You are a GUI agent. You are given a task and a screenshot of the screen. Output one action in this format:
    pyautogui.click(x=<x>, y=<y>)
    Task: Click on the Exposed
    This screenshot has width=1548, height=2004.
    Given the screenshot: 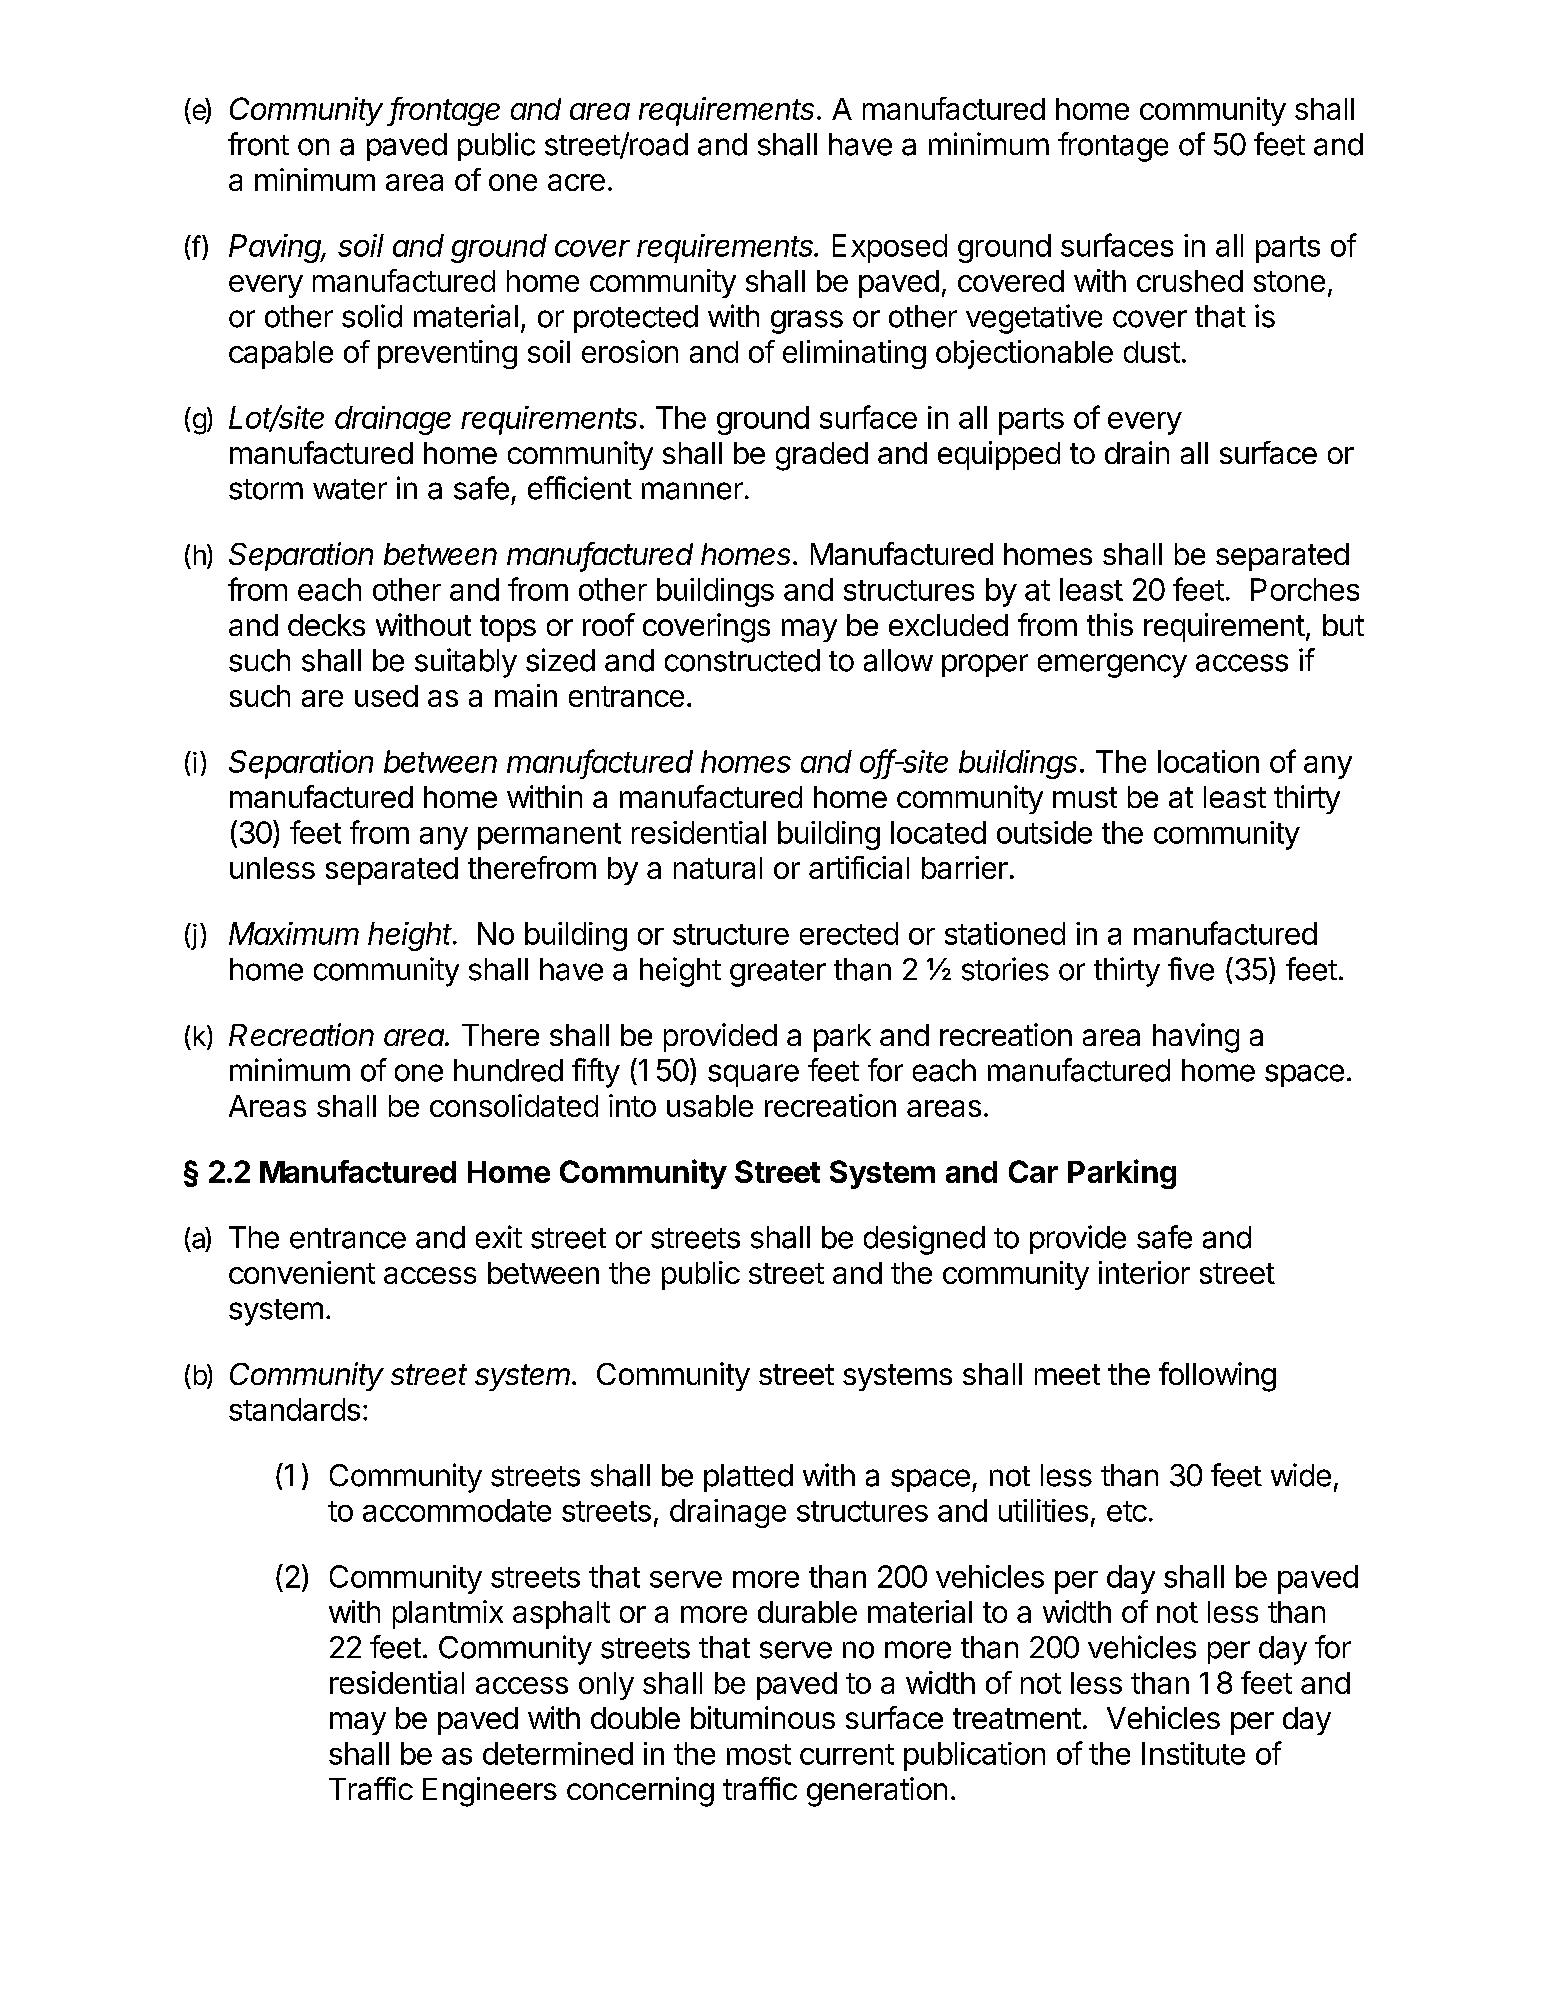 What is the action you would take?
    pyautogui.click(x=890, y=248)
